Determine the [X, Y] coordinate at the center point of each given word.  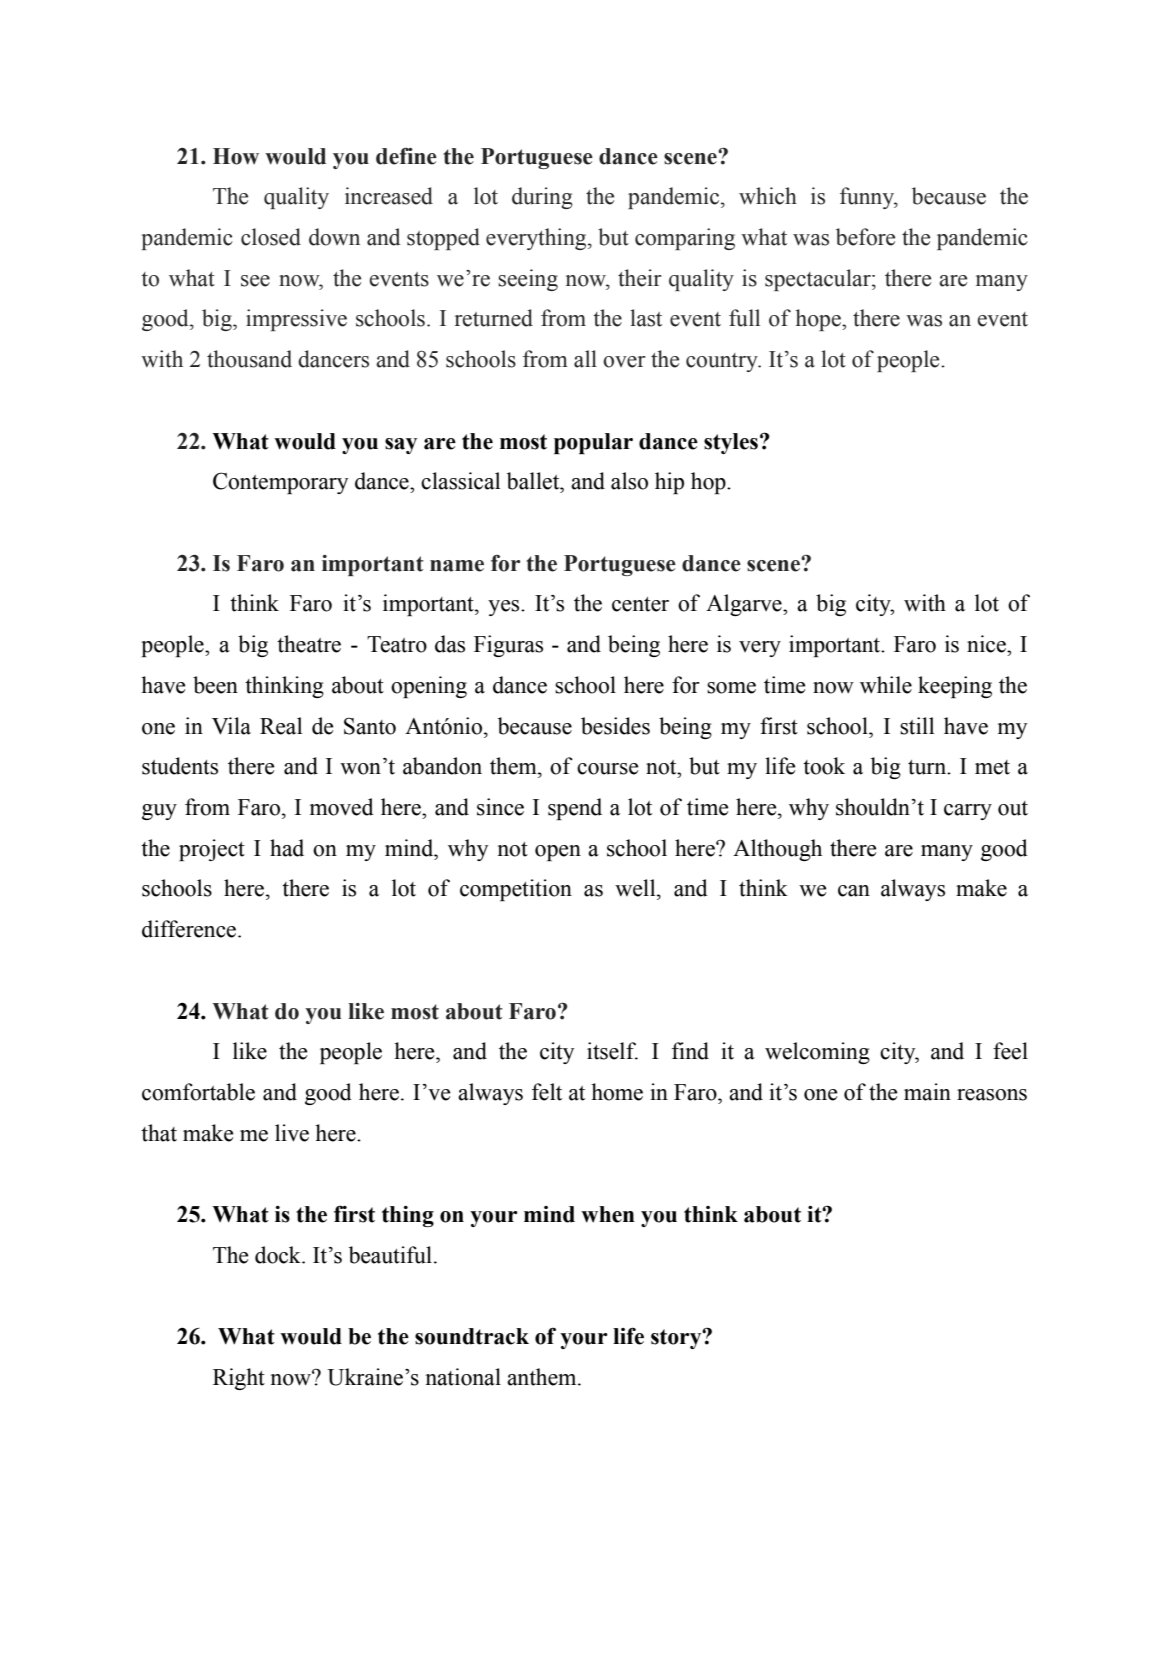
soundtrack [472, 1336]
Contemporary [280, 483]
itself [612, 1051]
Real [281, 726]
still [917, 726]
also [629, 481]
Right [239, 1379]
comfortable [198, 1092]
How [236, 156]
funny [868, 198]
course [607, 769]
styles [731, 443]
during [542, 198]
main [927, 1092]
